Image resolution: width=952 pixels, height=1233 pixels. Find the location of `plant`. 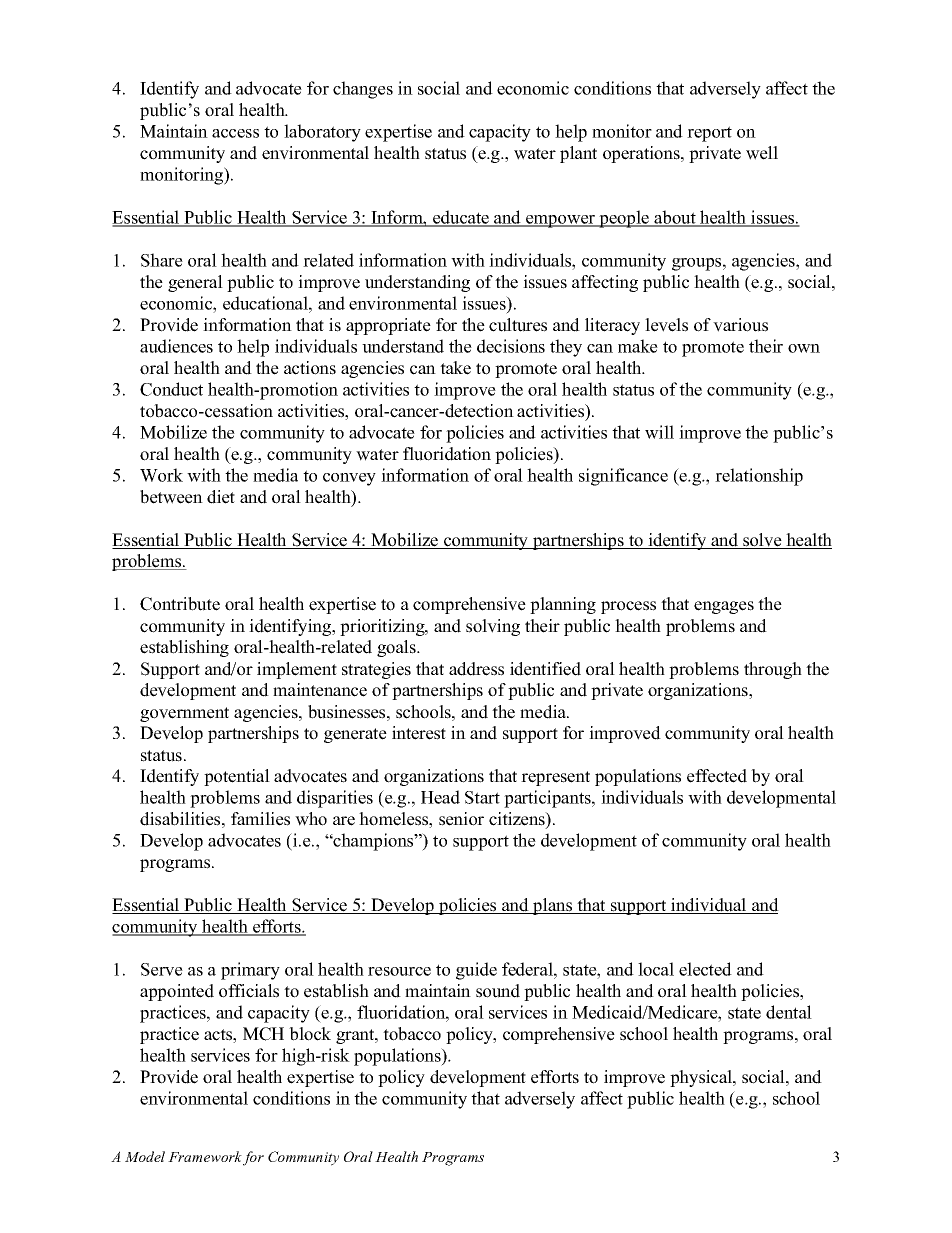

plant is located at coordinates (578, 154).
